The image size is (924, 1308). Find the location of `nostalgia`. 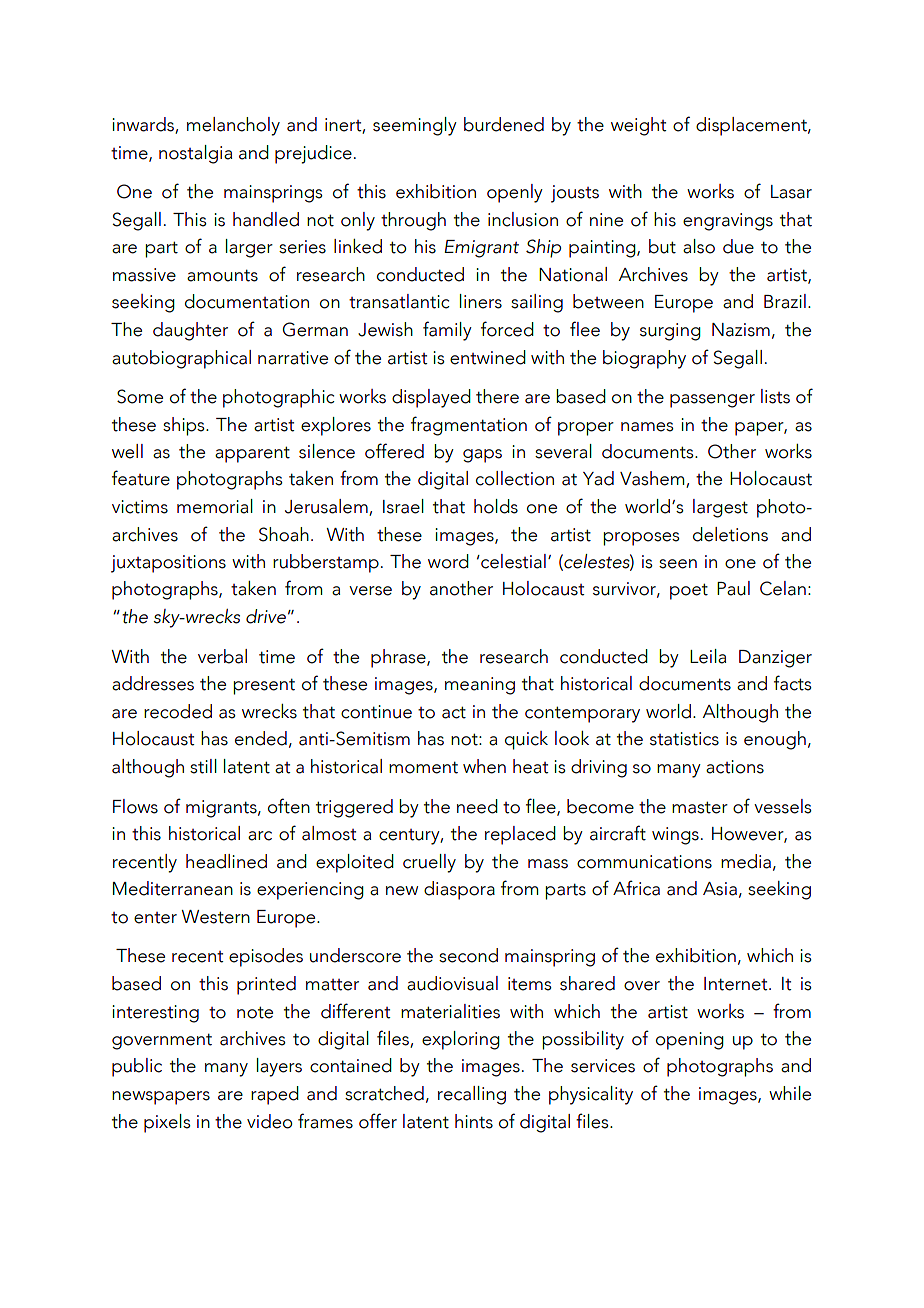

nostalgia is located at coordinates (195, 154).
